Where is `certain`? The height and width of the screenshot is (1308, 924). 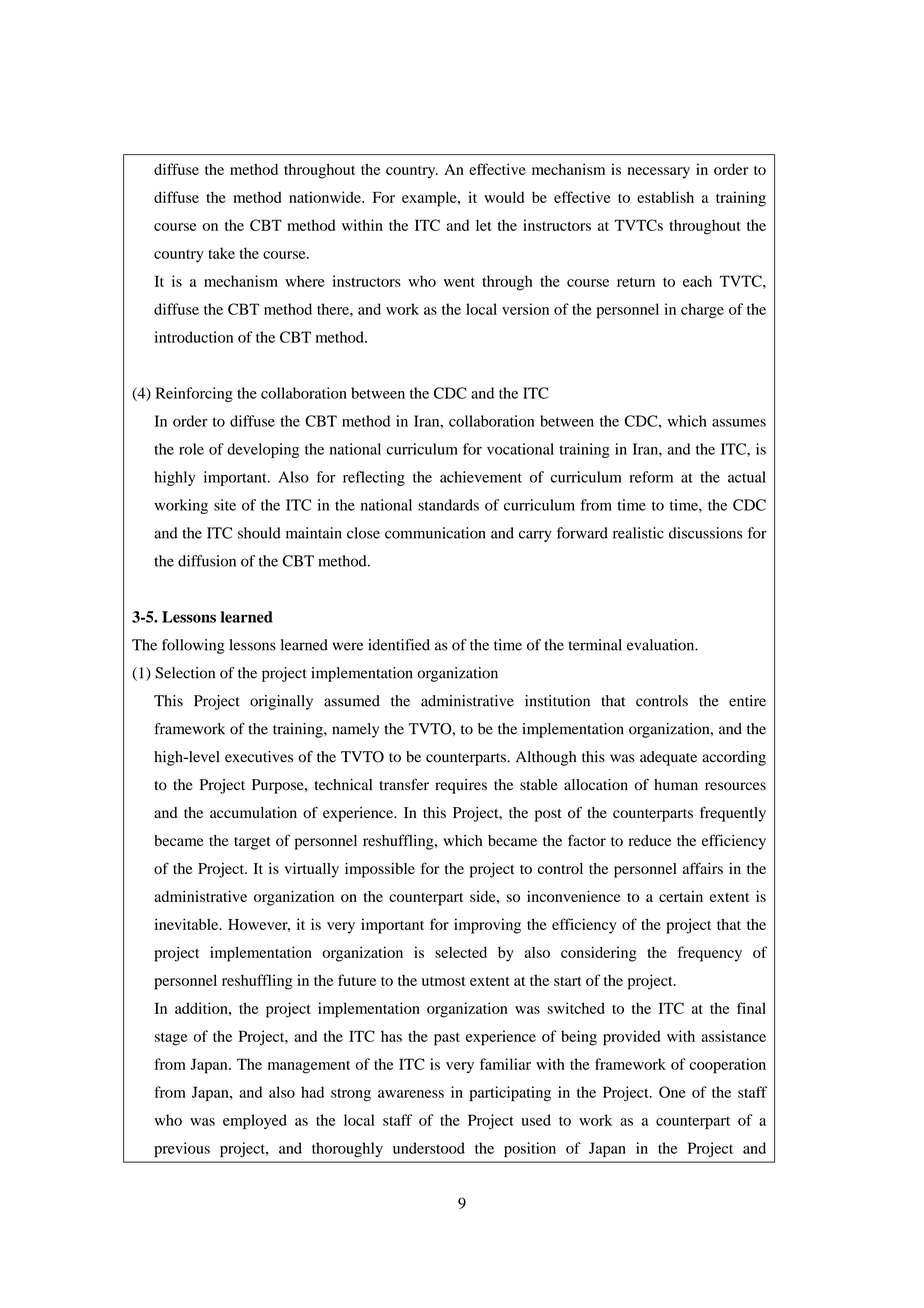
certain is located at coordinates (681, 896).
